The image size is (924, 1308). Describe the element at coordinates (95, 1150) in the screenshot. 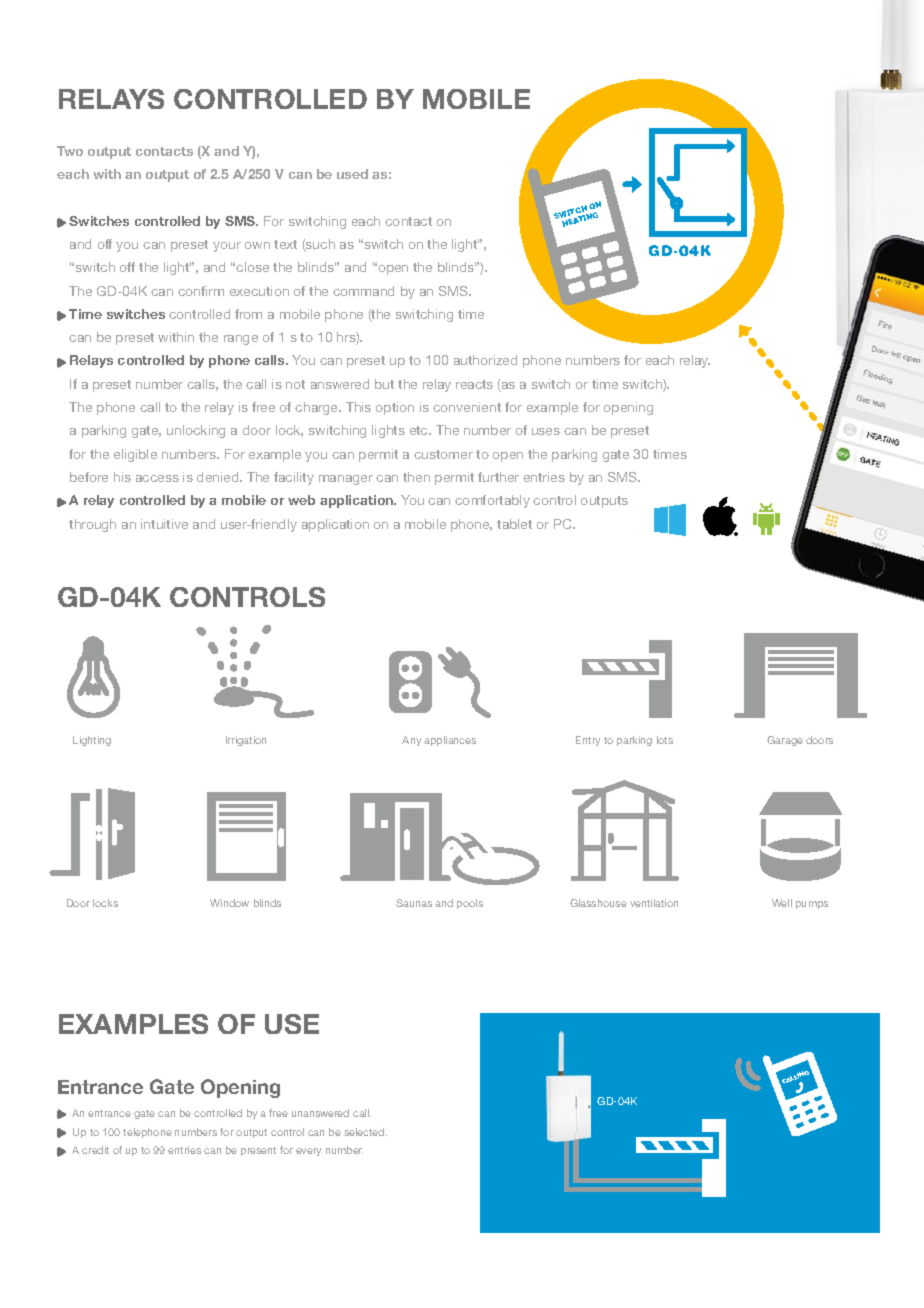

I see `credit` at that location.
